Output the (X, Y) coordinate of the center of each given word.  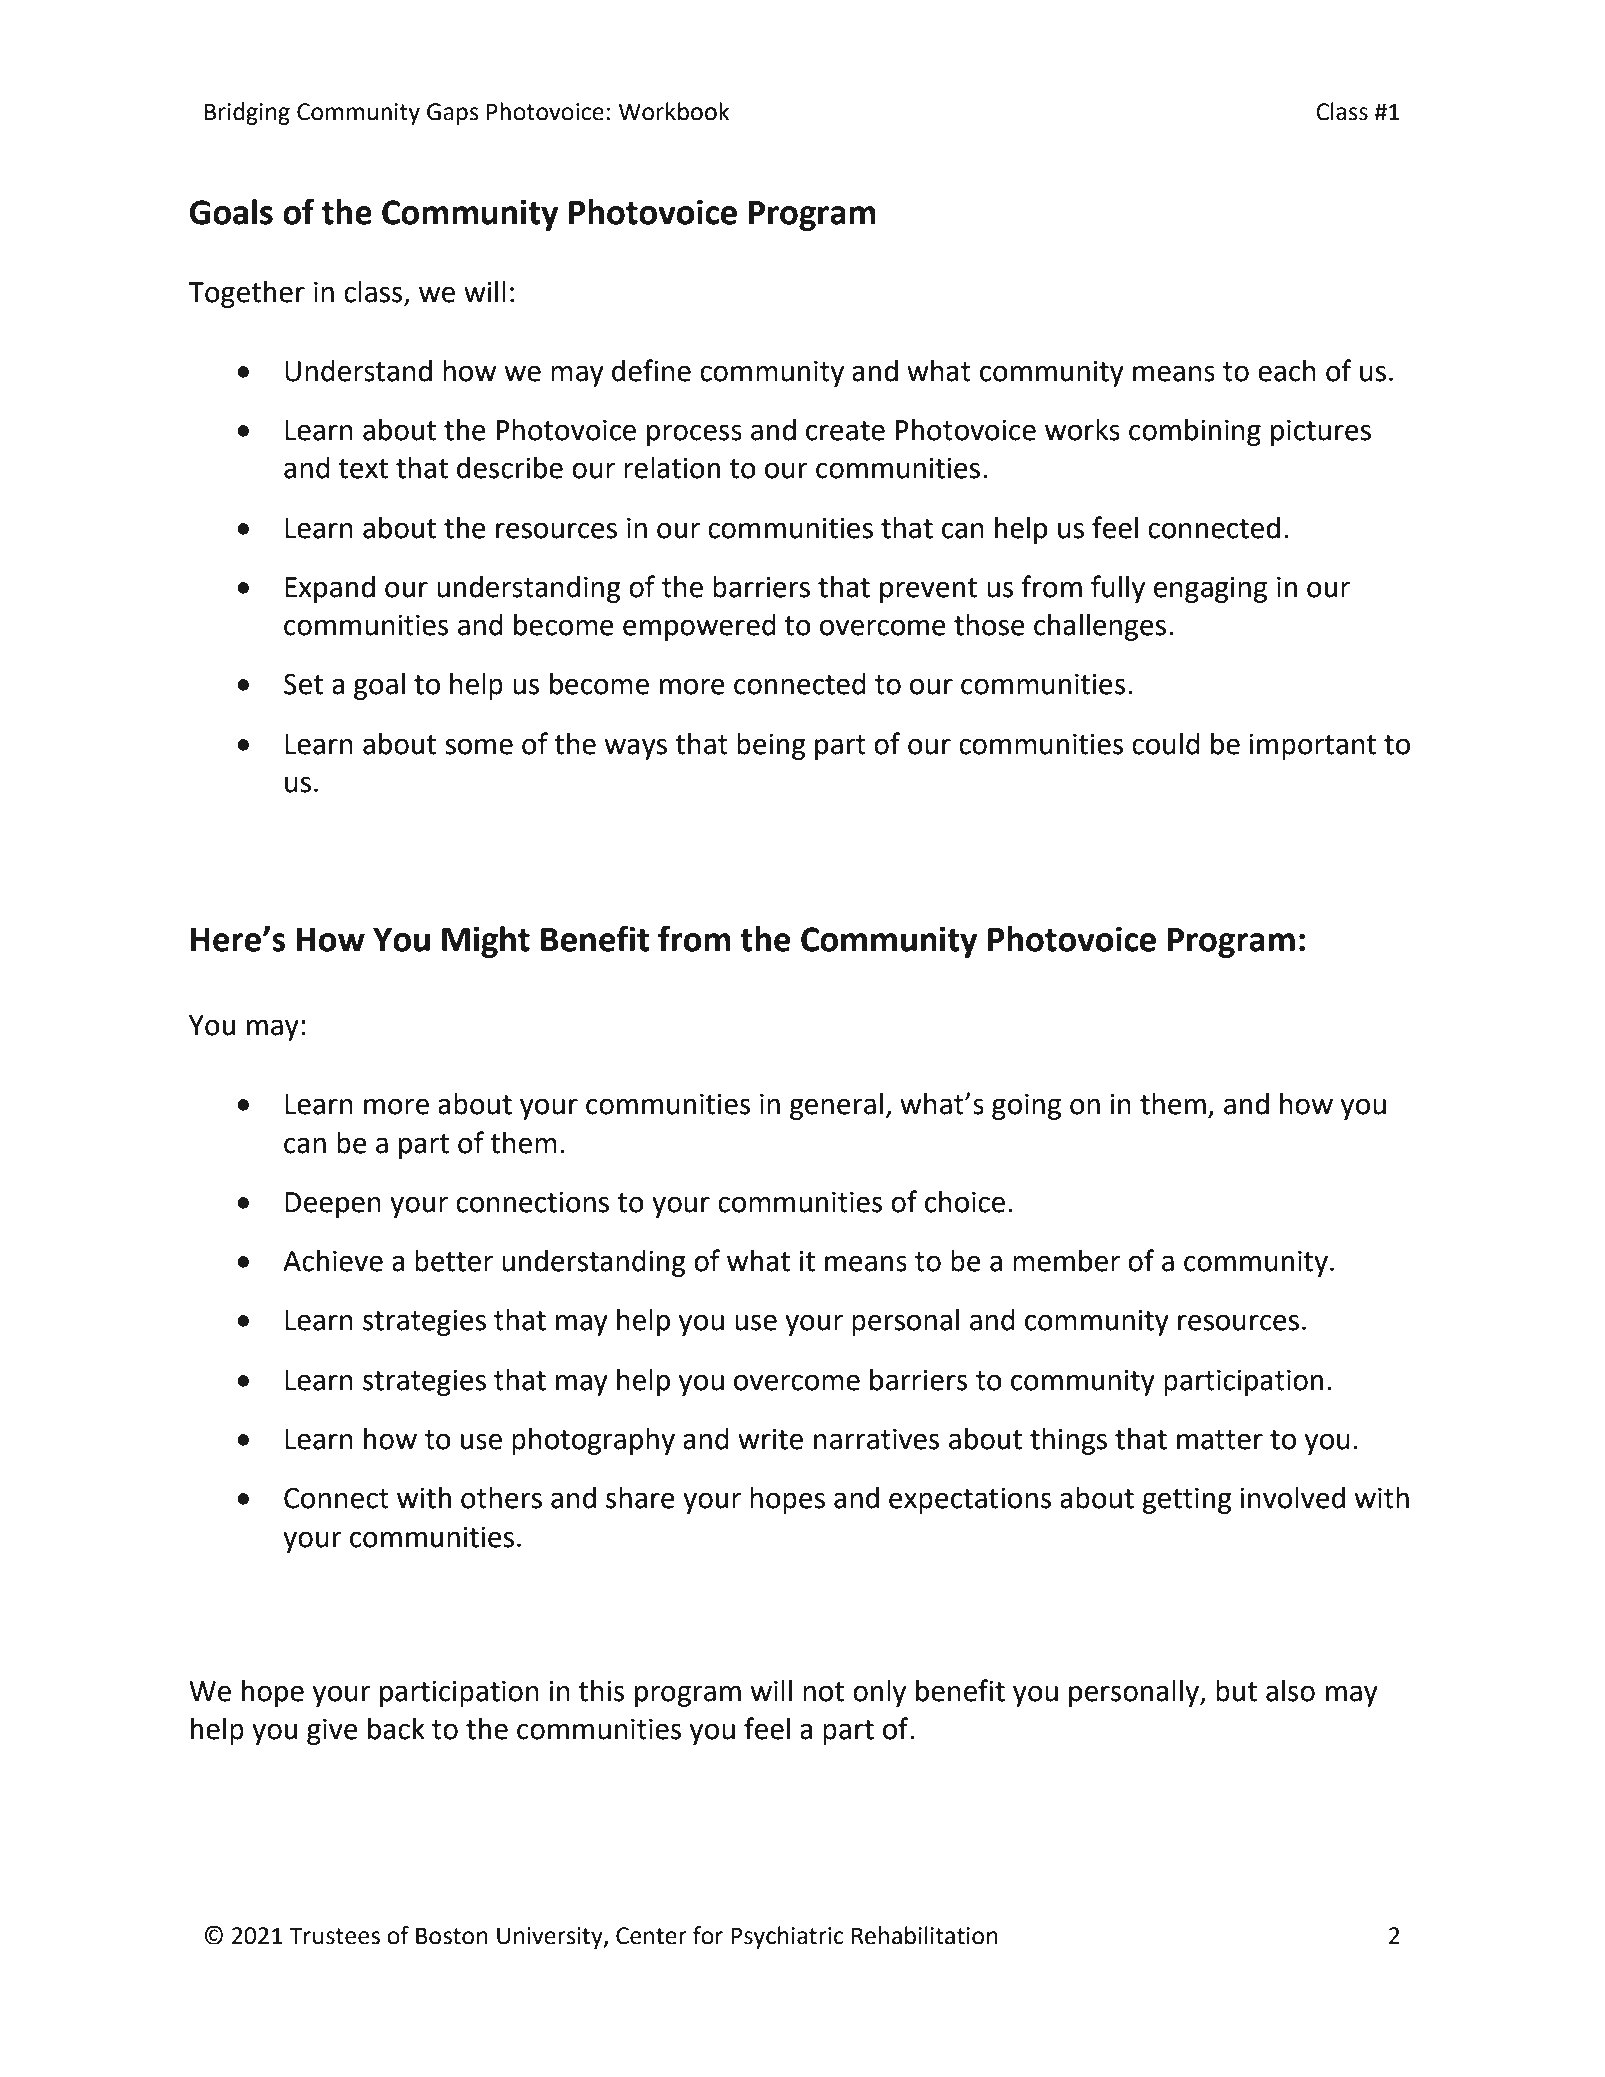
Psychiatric (787, 1937)
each (1287, 371)
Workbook (673, 111)
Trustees (334, 1936)
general (836, 1106)
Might (486, 942)
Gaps (453, 114)
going (1026, 1107)
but (1236, 1691)
